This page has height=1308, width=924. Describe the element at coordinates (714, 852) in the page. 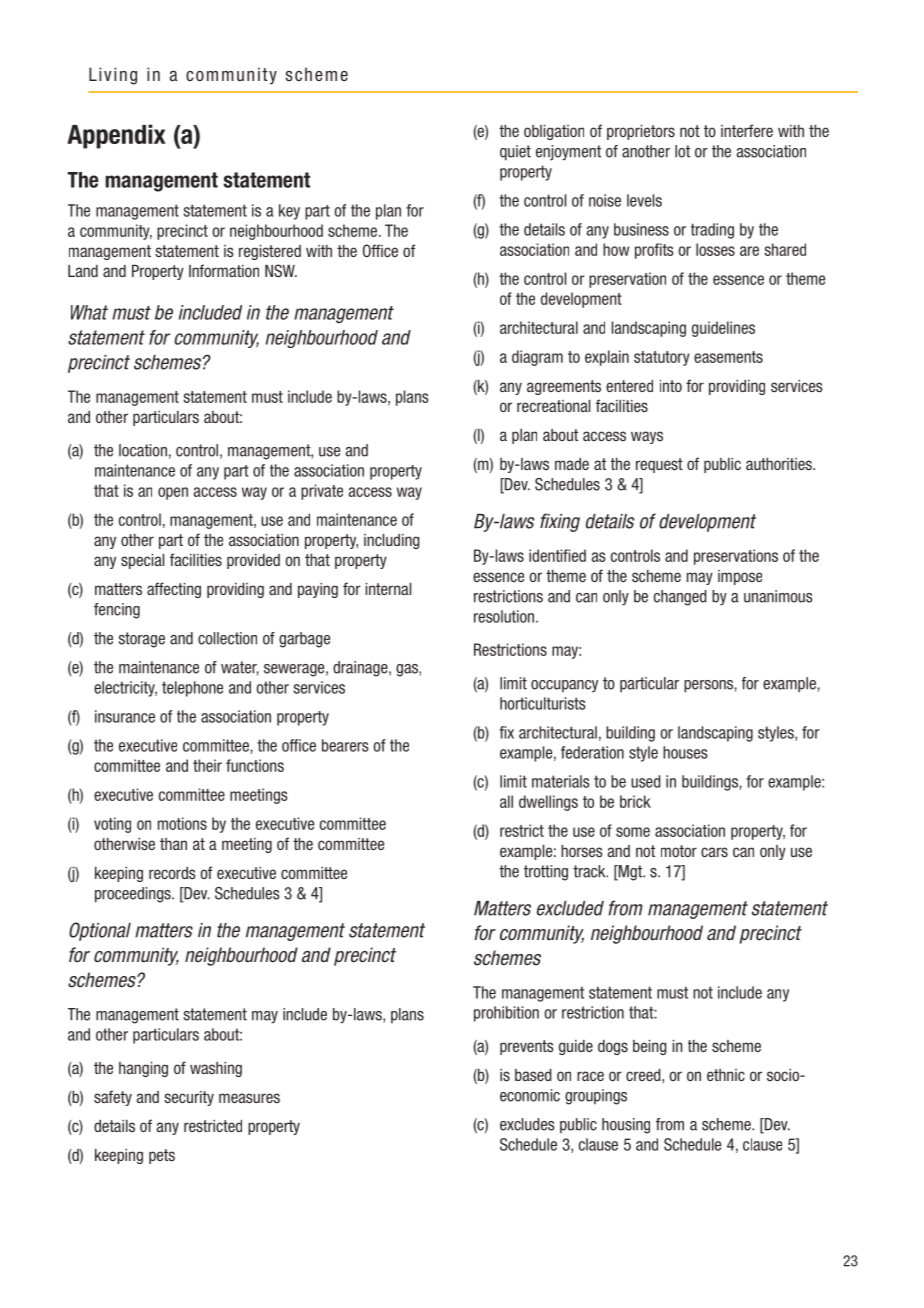

I see `cars` at that location.
